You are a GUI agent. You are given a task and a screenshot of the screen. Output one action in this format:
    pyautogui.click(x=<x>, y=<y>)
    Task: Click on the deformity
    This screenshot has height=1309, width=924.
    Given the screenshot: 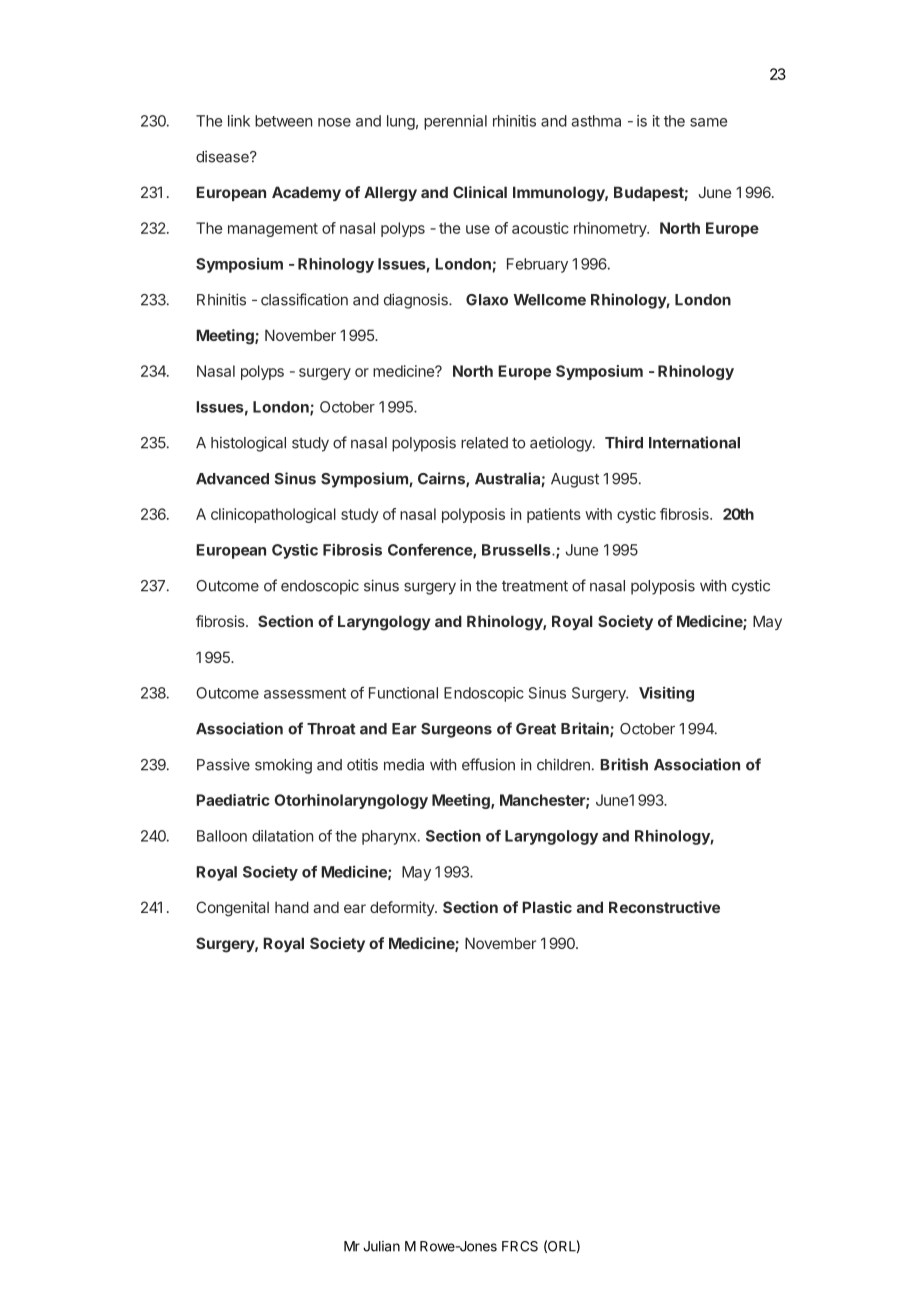 What is the action you would take?
    pyautogui.click(x=403, y=908)
